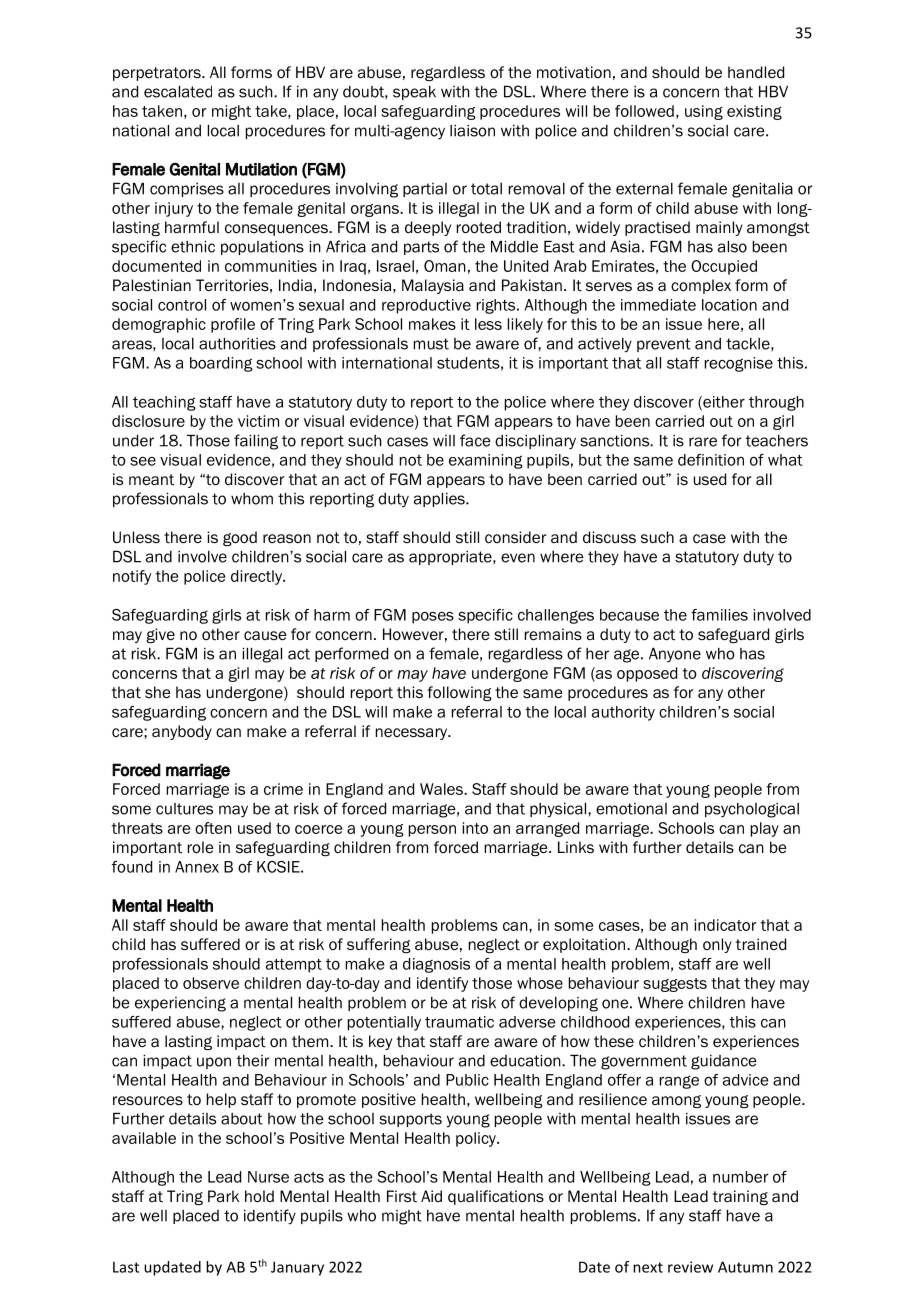 The height and width of the screenshot is (1308, 924). Describe the element at coordinates (472, 131) in the screenshot. I see `liaison` at that location.
